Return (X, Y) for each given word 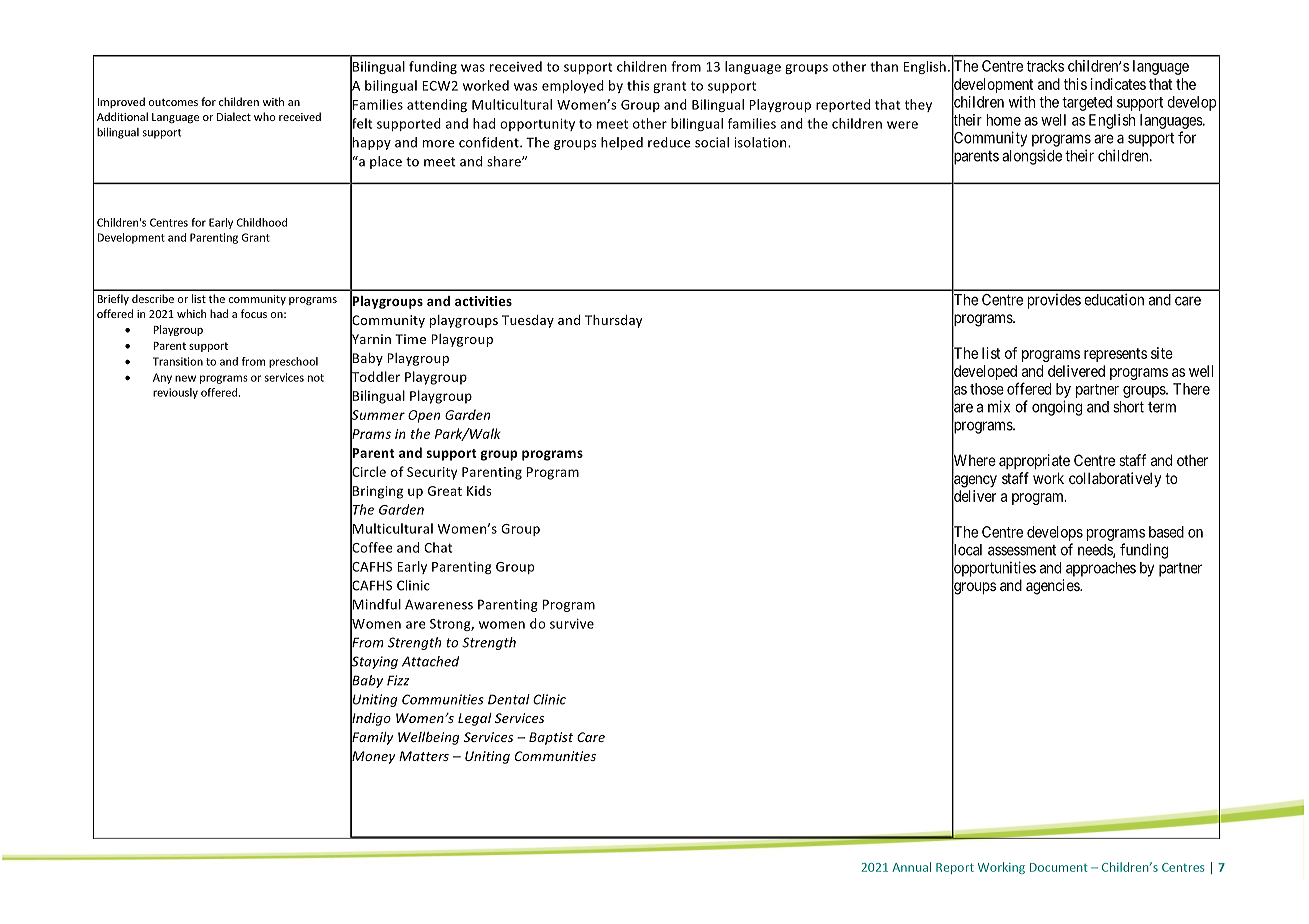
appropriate (1034, 461)
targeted (1087, 103)
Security (432, 473)
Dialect (234, 116)
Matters (424, 756)
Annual (911, 867)
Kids (479, 490)
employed (573, 86)
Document (1059, 867)
